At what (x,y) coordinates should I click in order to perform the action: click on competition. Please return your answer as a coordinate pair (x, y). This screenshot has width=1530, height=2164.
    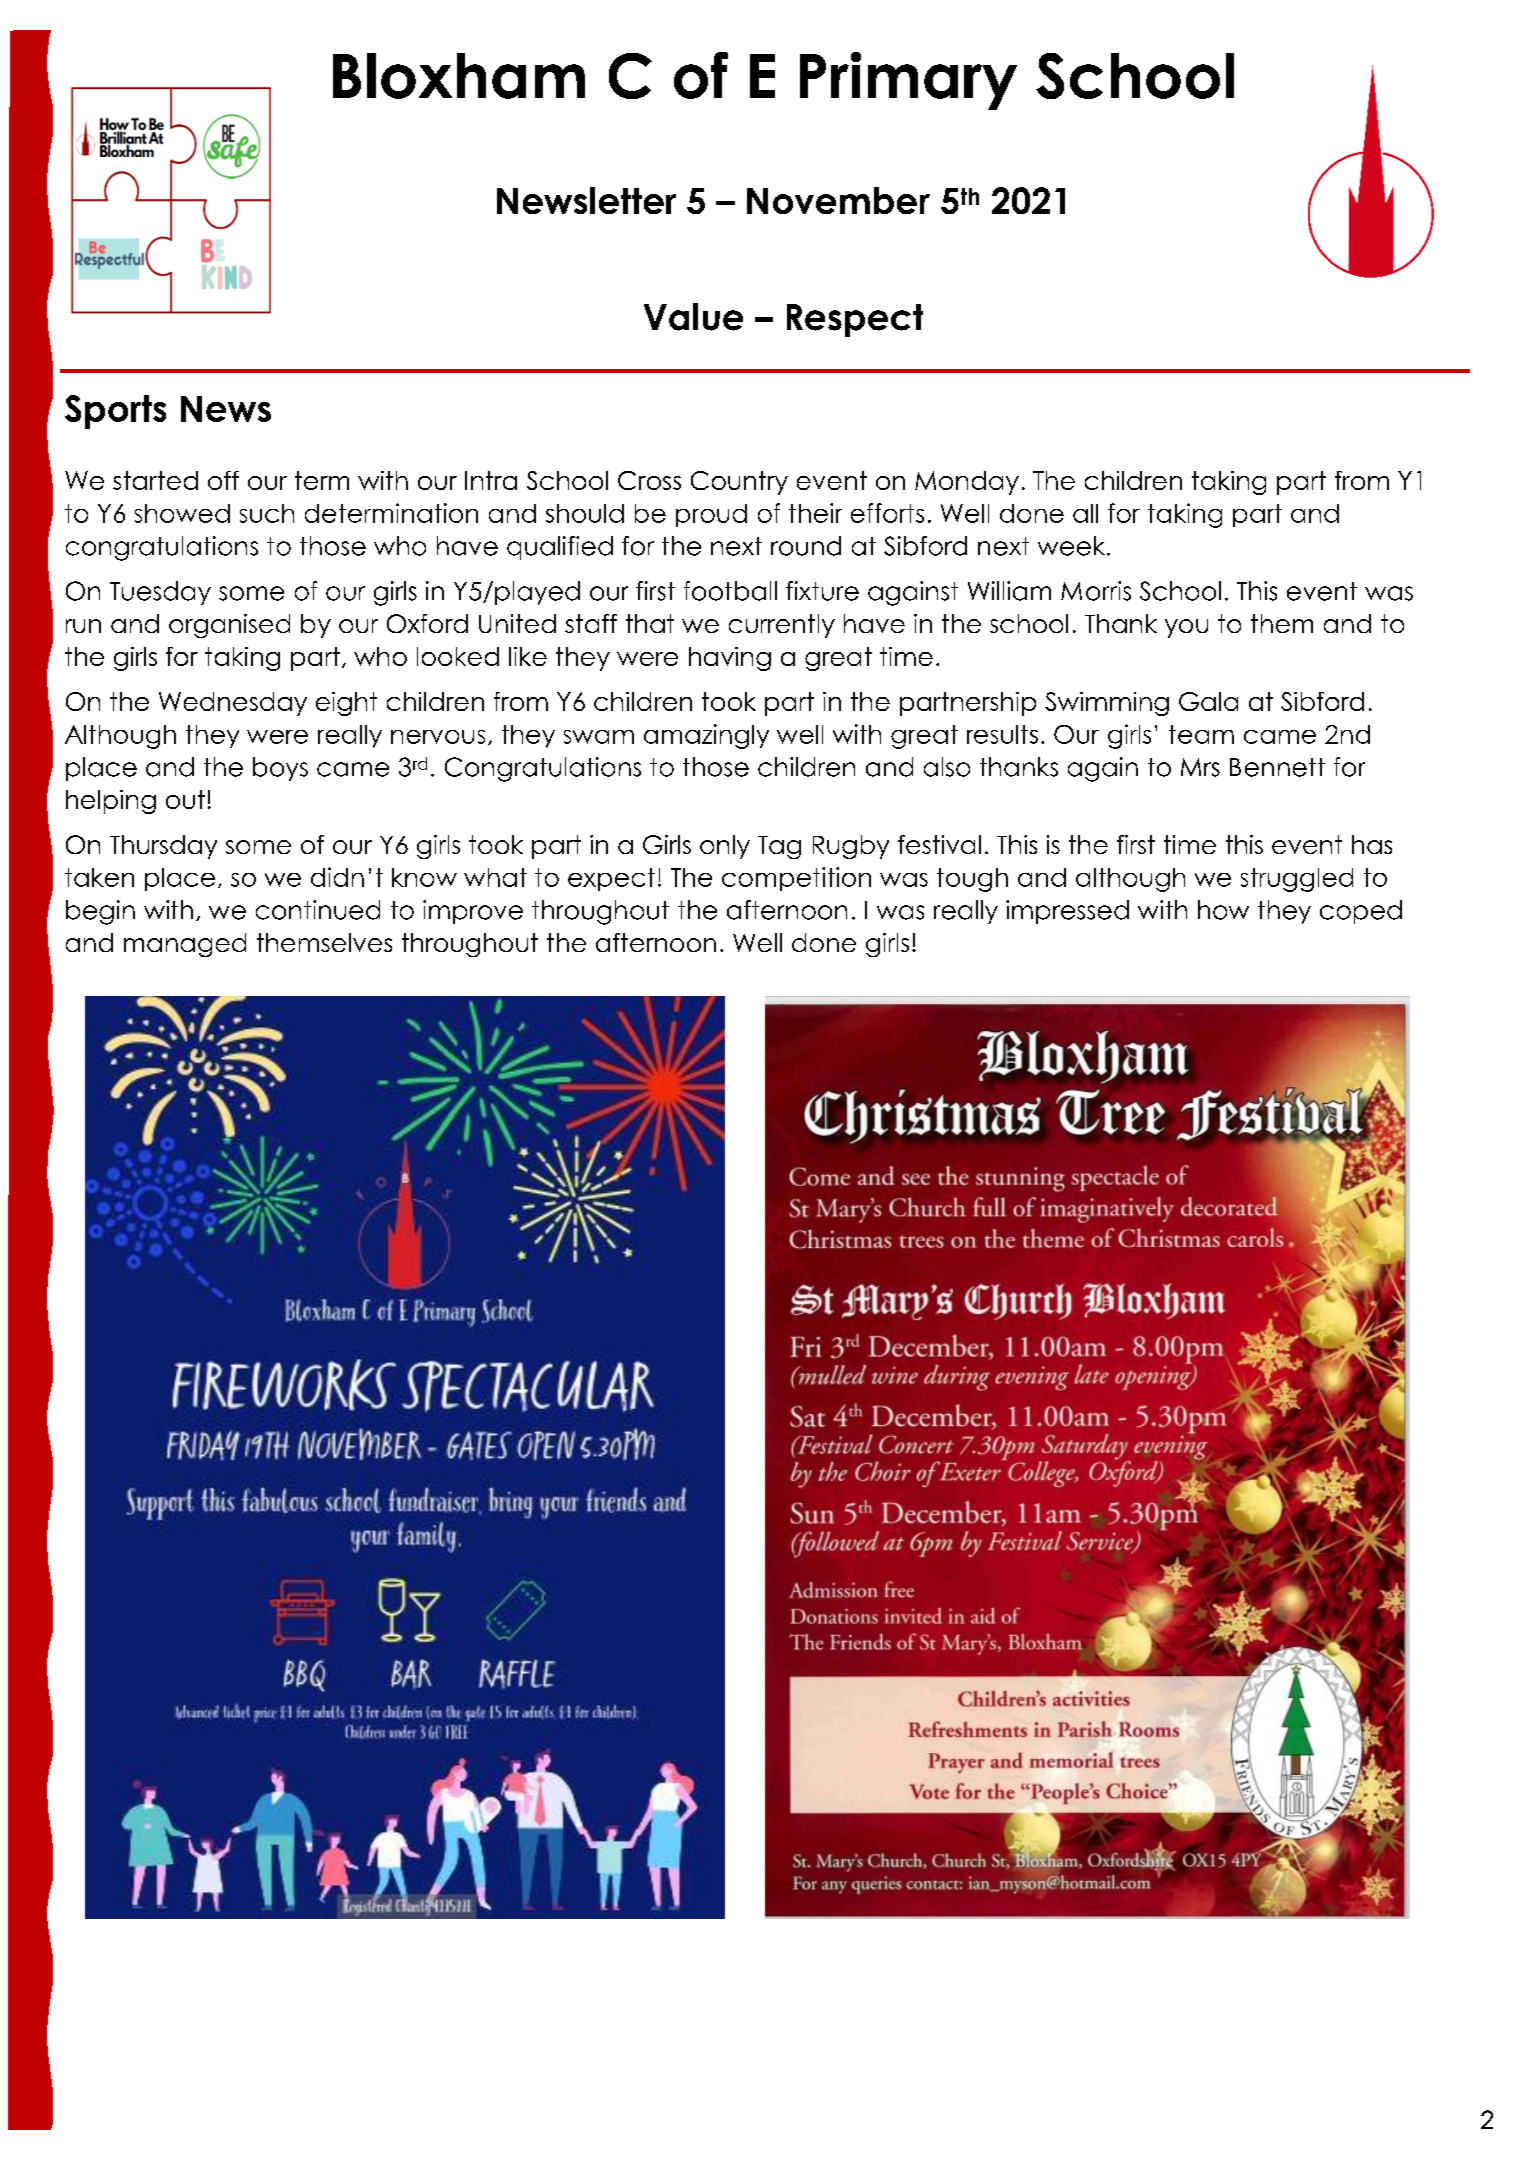
    Looking at the image, I should click on (796, 879).
